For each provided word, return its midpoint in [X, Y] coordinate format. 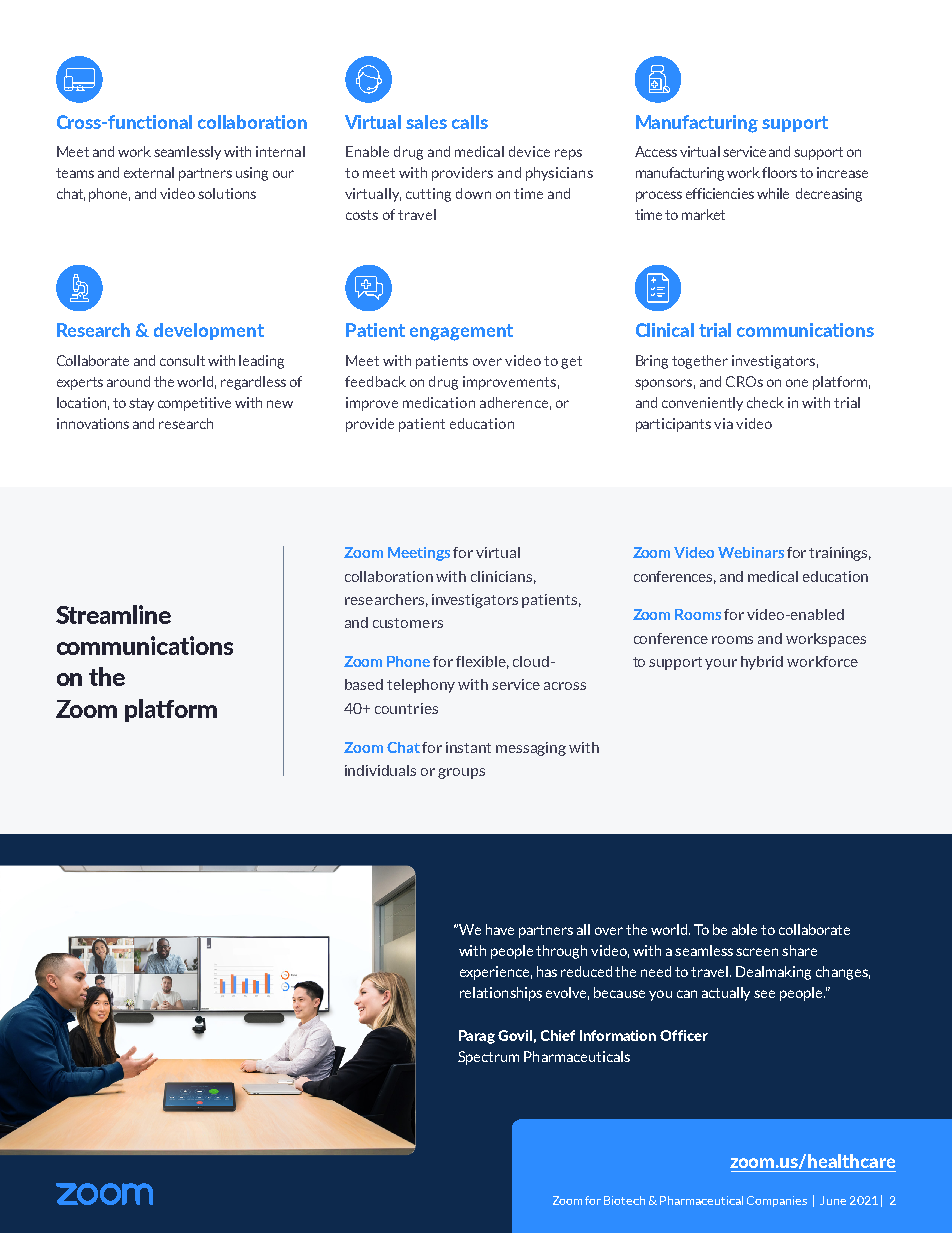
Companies [777, 1201]
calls [470, 122]
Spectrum [488, 1058]
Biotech [624, 1200]
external [149, 172]
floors [779, 172]
